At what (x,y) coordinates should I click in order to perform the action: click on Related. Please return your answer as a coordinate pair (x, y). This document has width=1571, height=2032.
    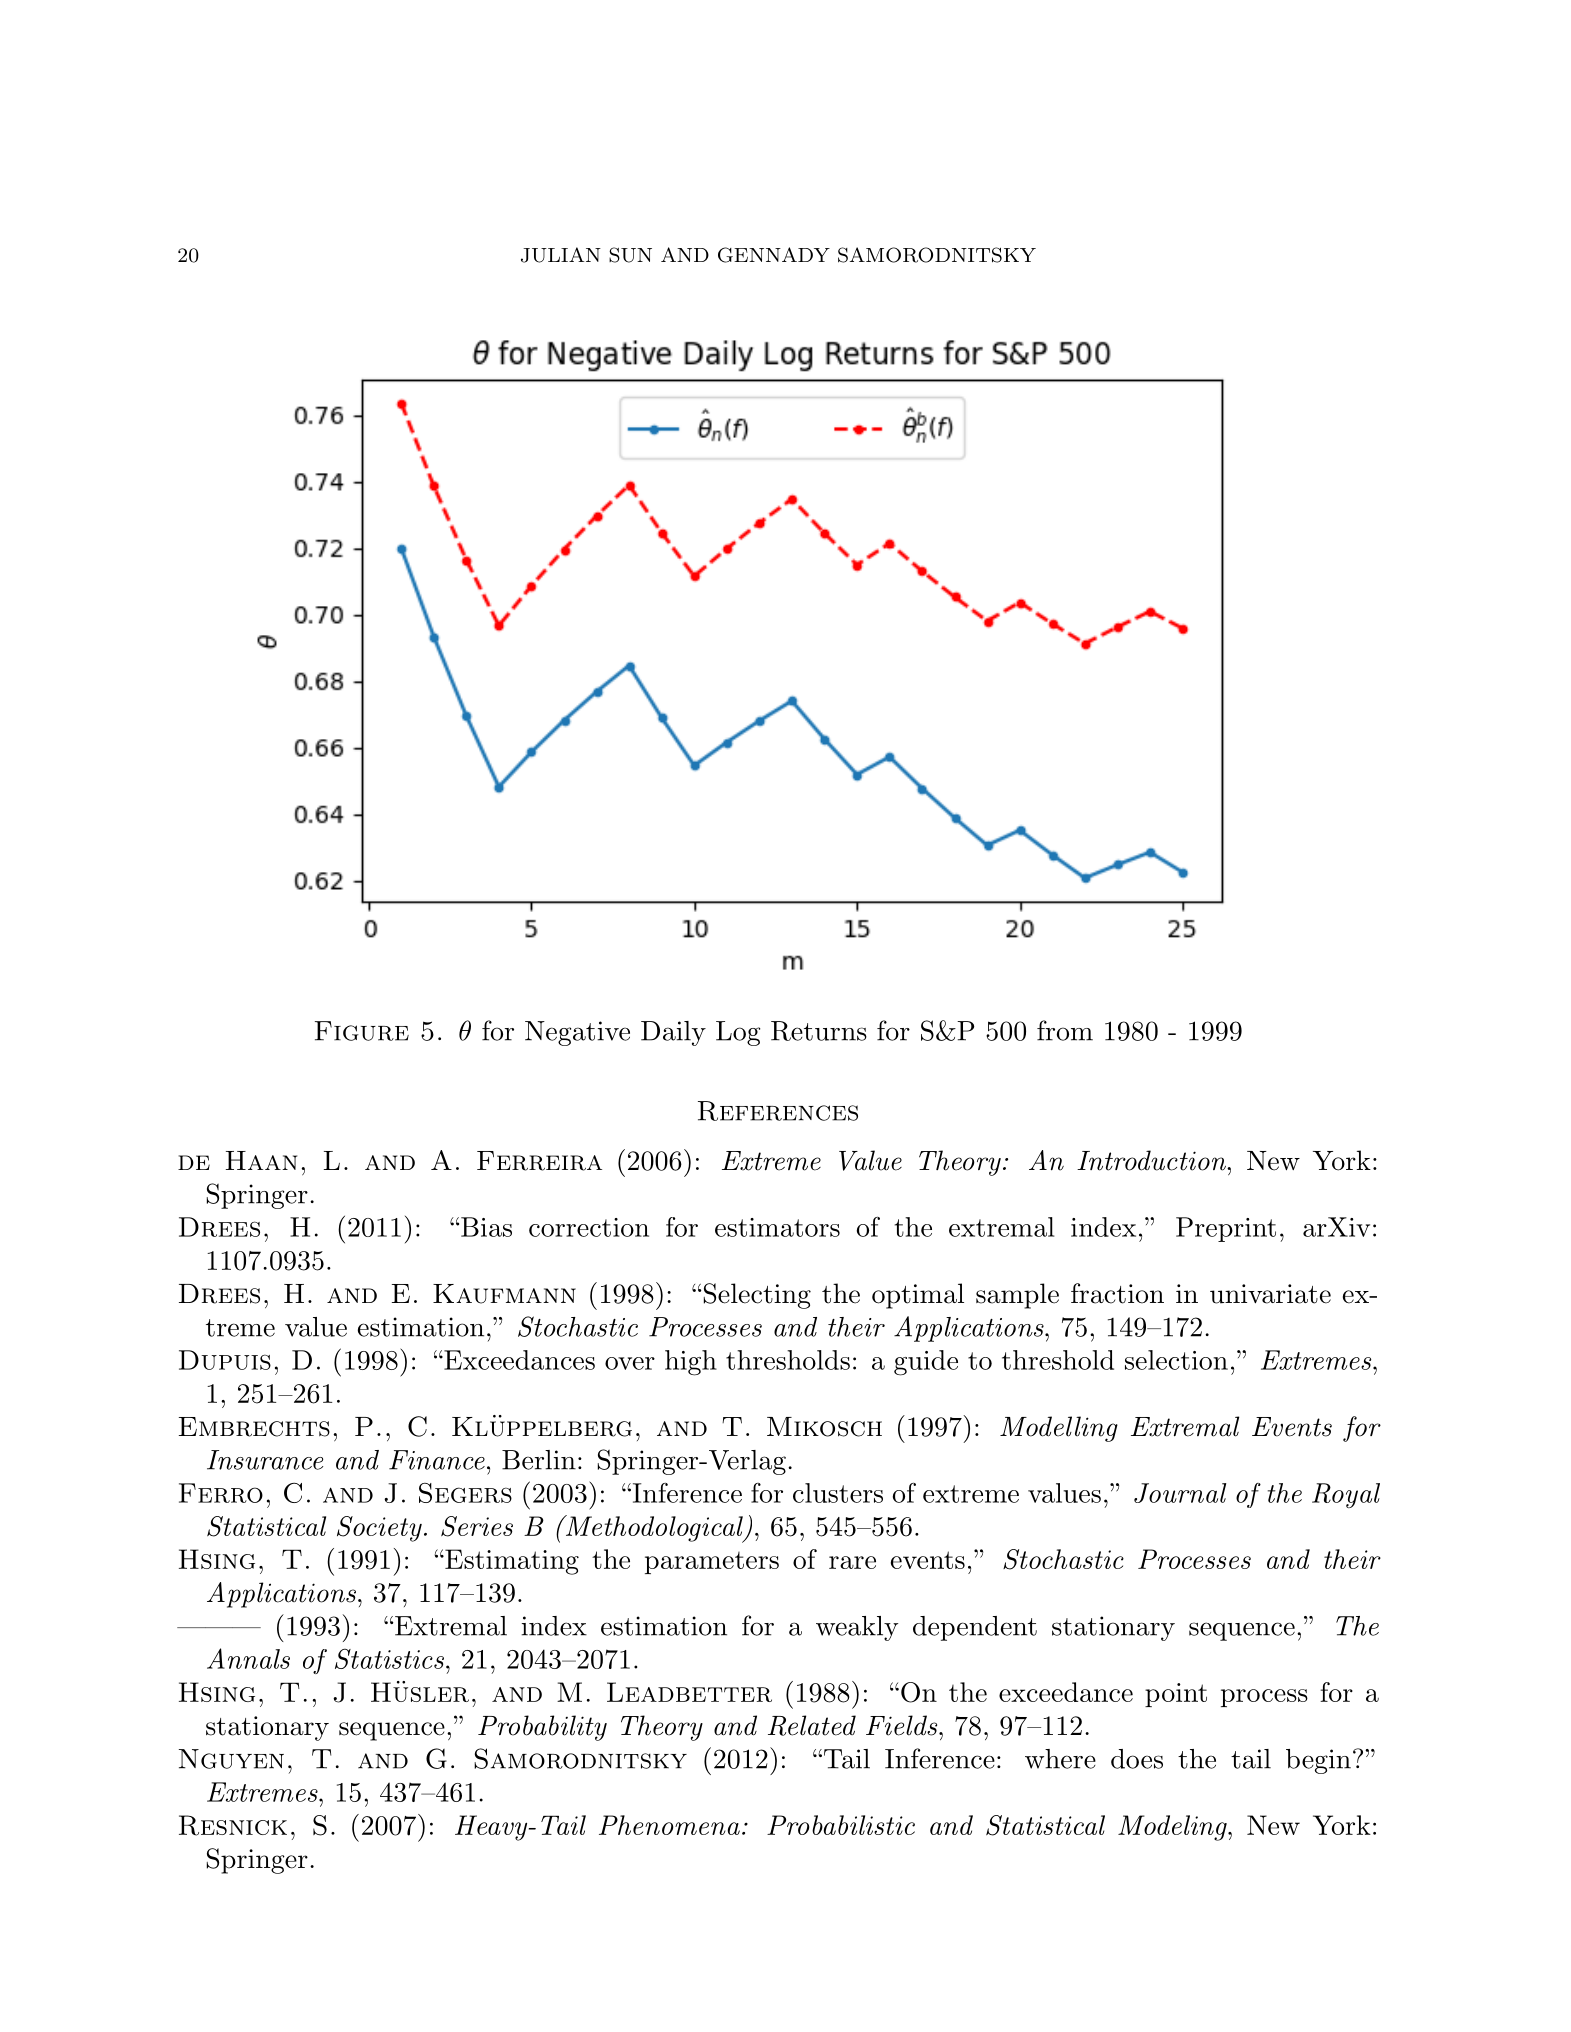
    Looking at the image, I should click on (812, 1725).
